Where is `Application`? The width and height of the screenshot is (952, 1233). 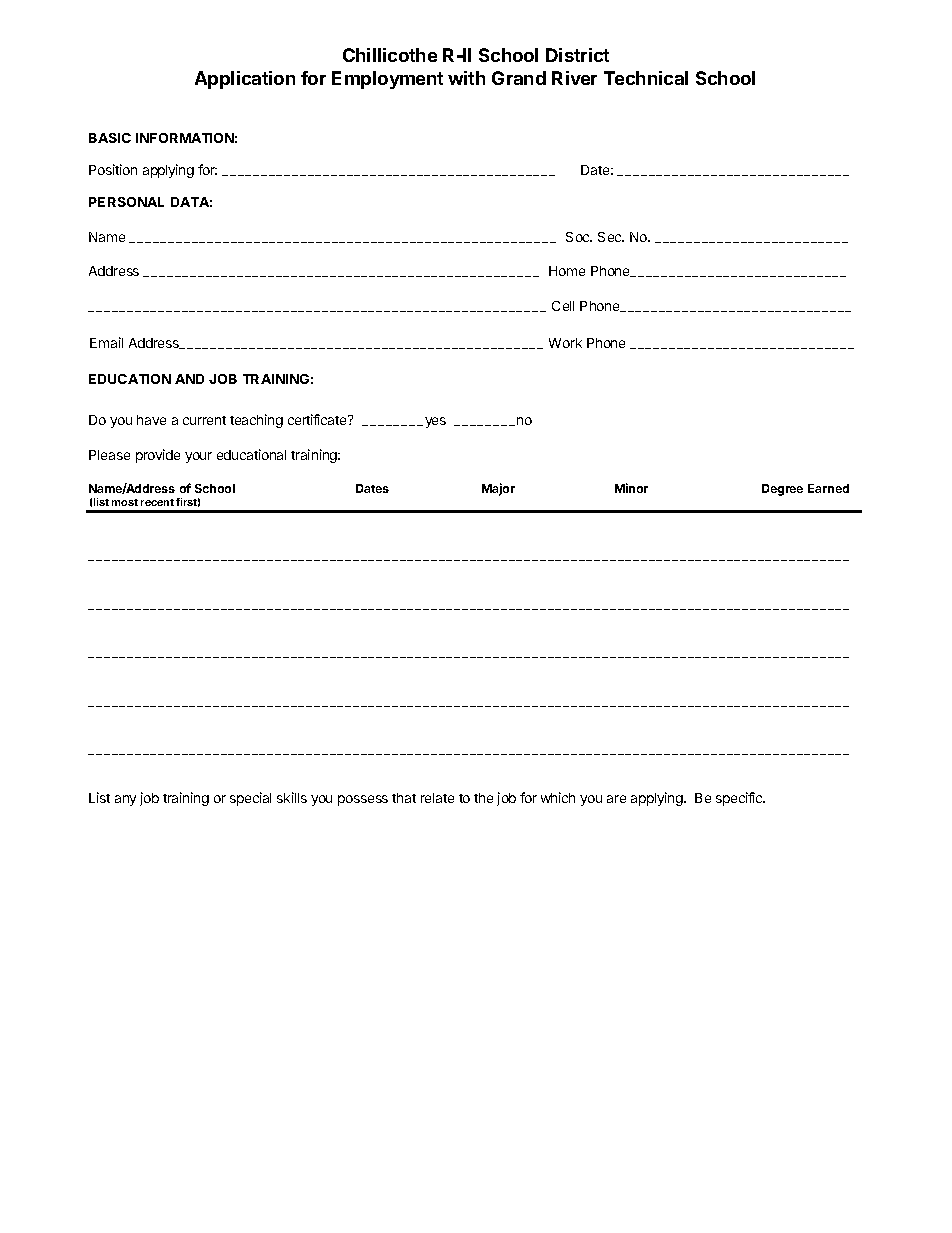
Application is located at coordinates (245, 80).
